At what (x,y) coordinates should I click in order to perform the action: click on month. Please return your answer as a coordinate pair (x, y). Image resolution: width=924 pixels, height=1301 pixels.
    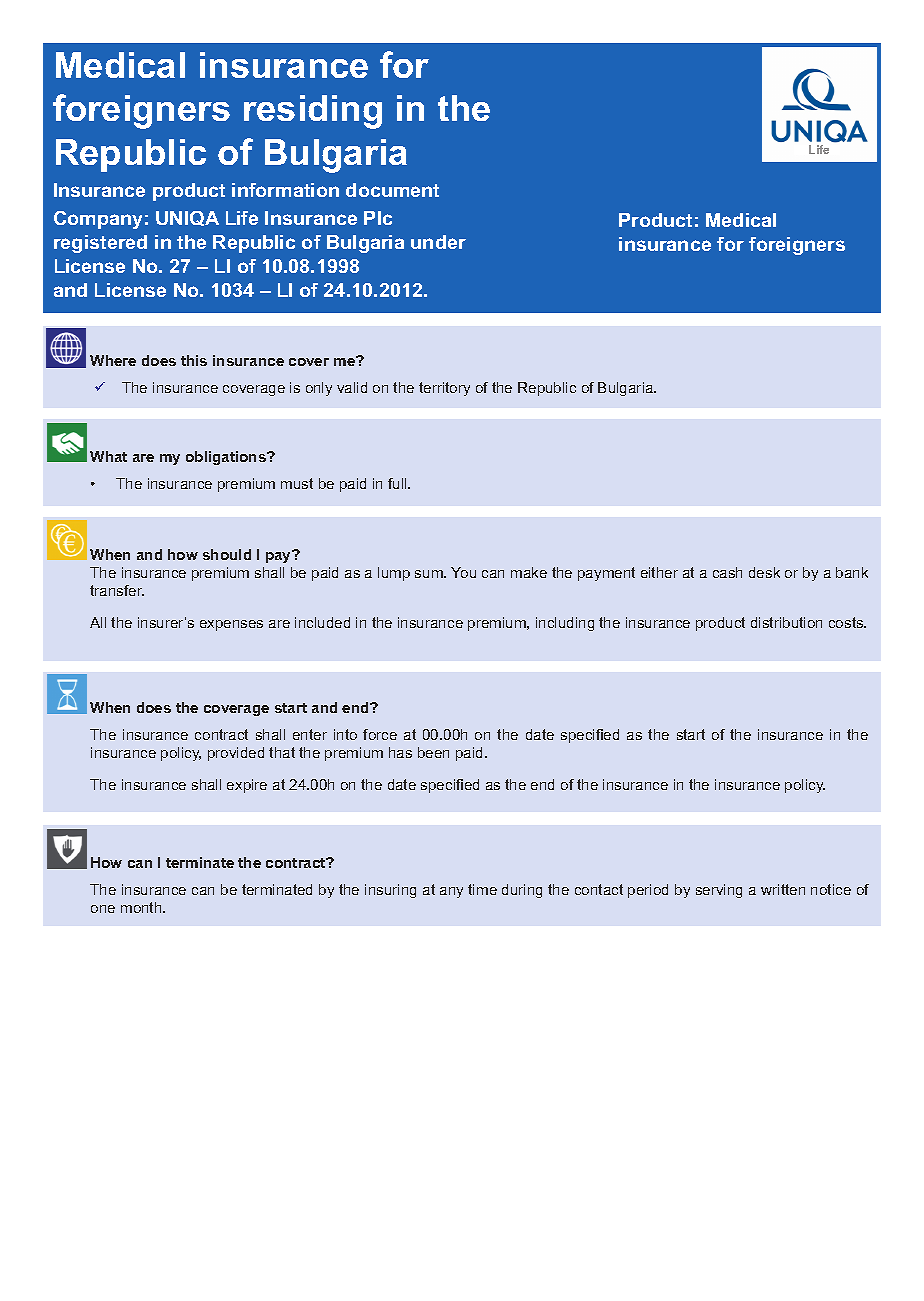
    Looking at the image, I should click on (142, 907).
